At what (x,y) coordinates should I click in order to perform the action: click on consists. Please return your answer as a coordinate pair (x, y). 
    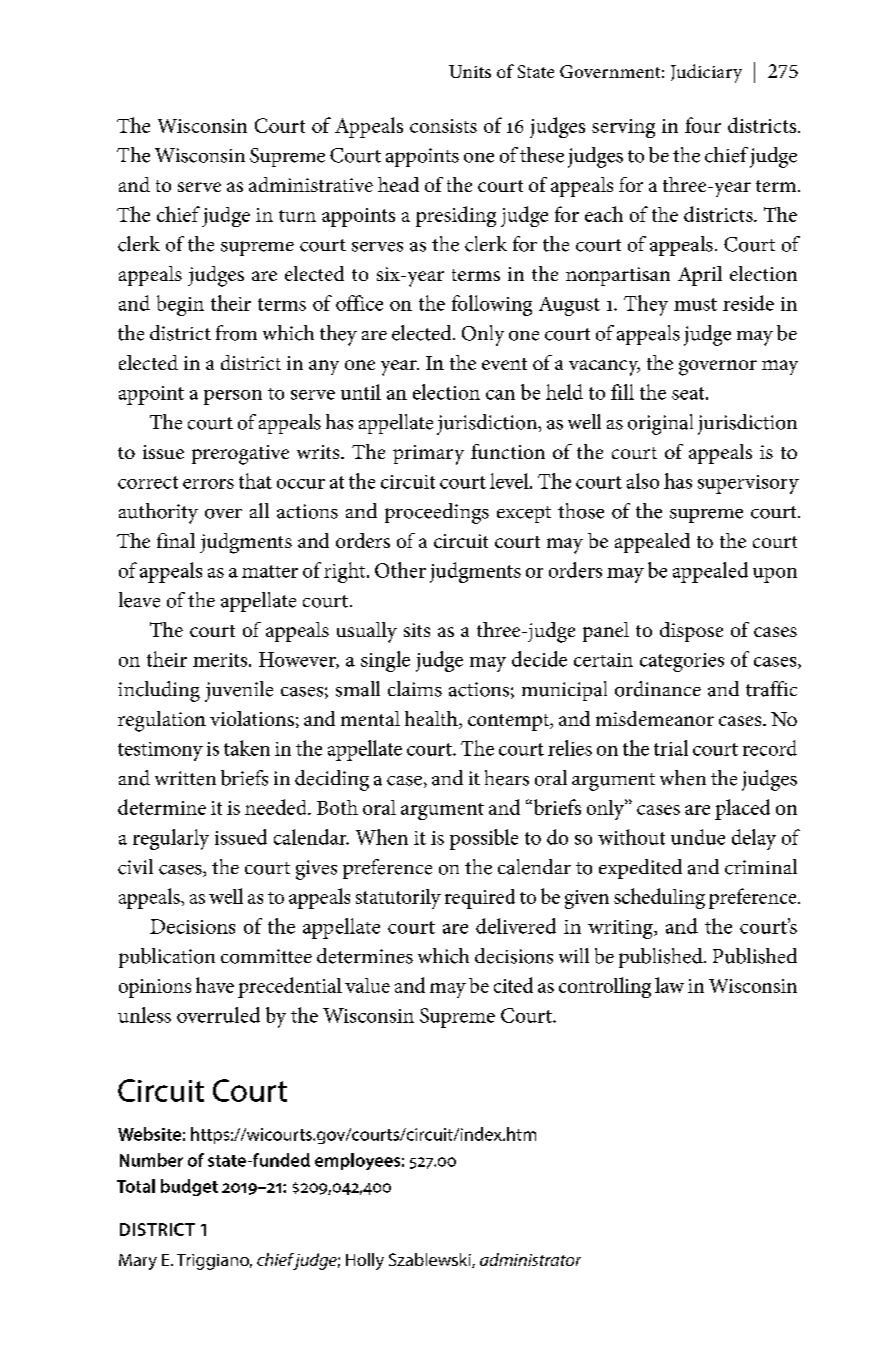
    Looking at the image, I should click on (443, 126).
